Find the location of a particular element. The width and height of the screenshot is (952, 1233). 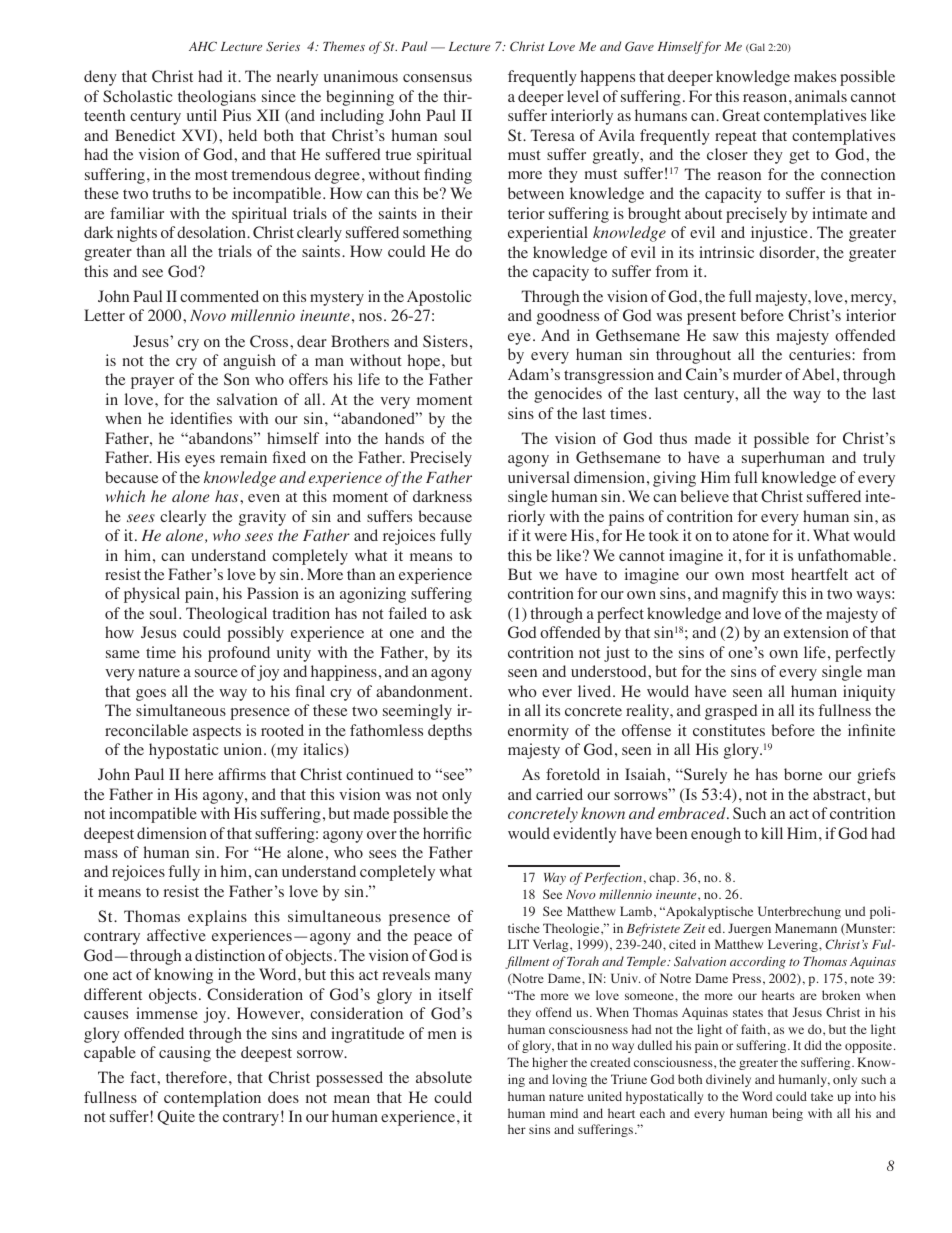

makes is located at coordinates (815, 76).
